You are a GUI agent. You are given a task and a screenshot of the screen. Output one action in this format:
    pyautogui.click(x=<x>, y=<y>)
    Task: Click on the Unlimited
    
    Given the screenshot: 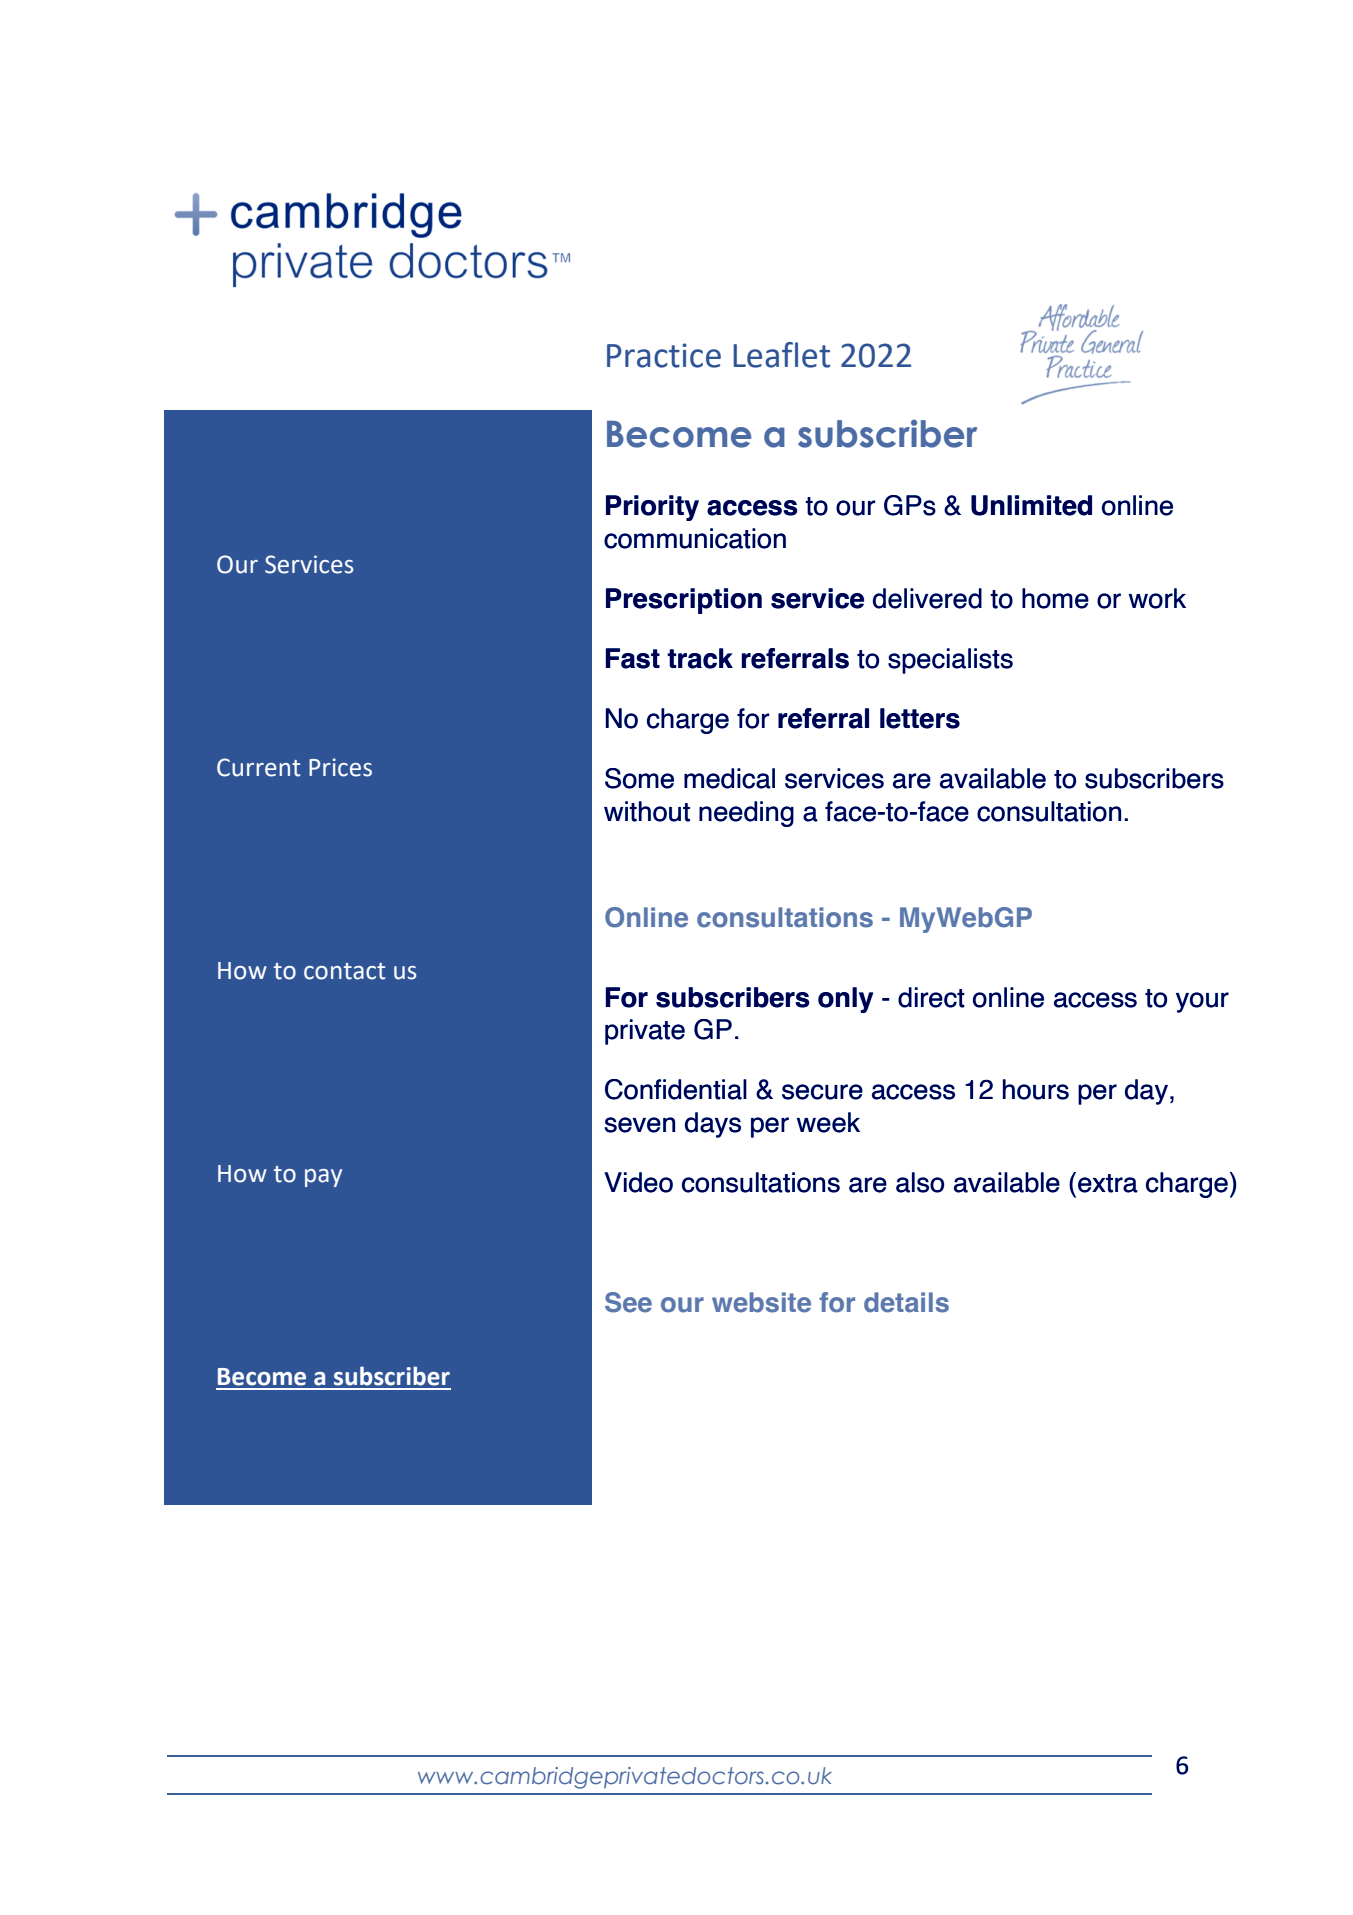 What is the action you would take?
    pyautogui.click(x=1031, y=505)
